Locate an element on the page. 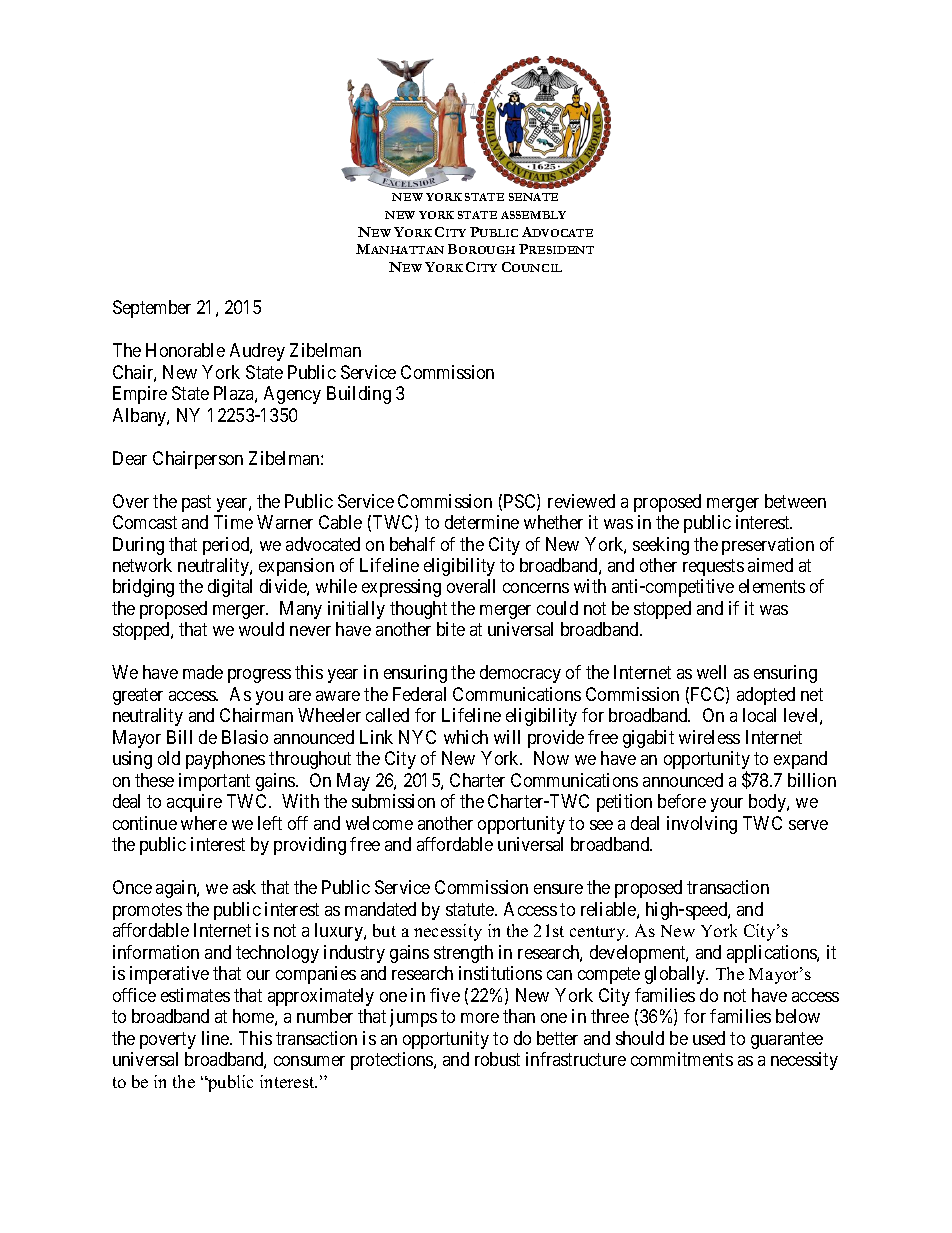 The height and width of the document is (1233, 952). determine is located at coordinates (482, 522).
